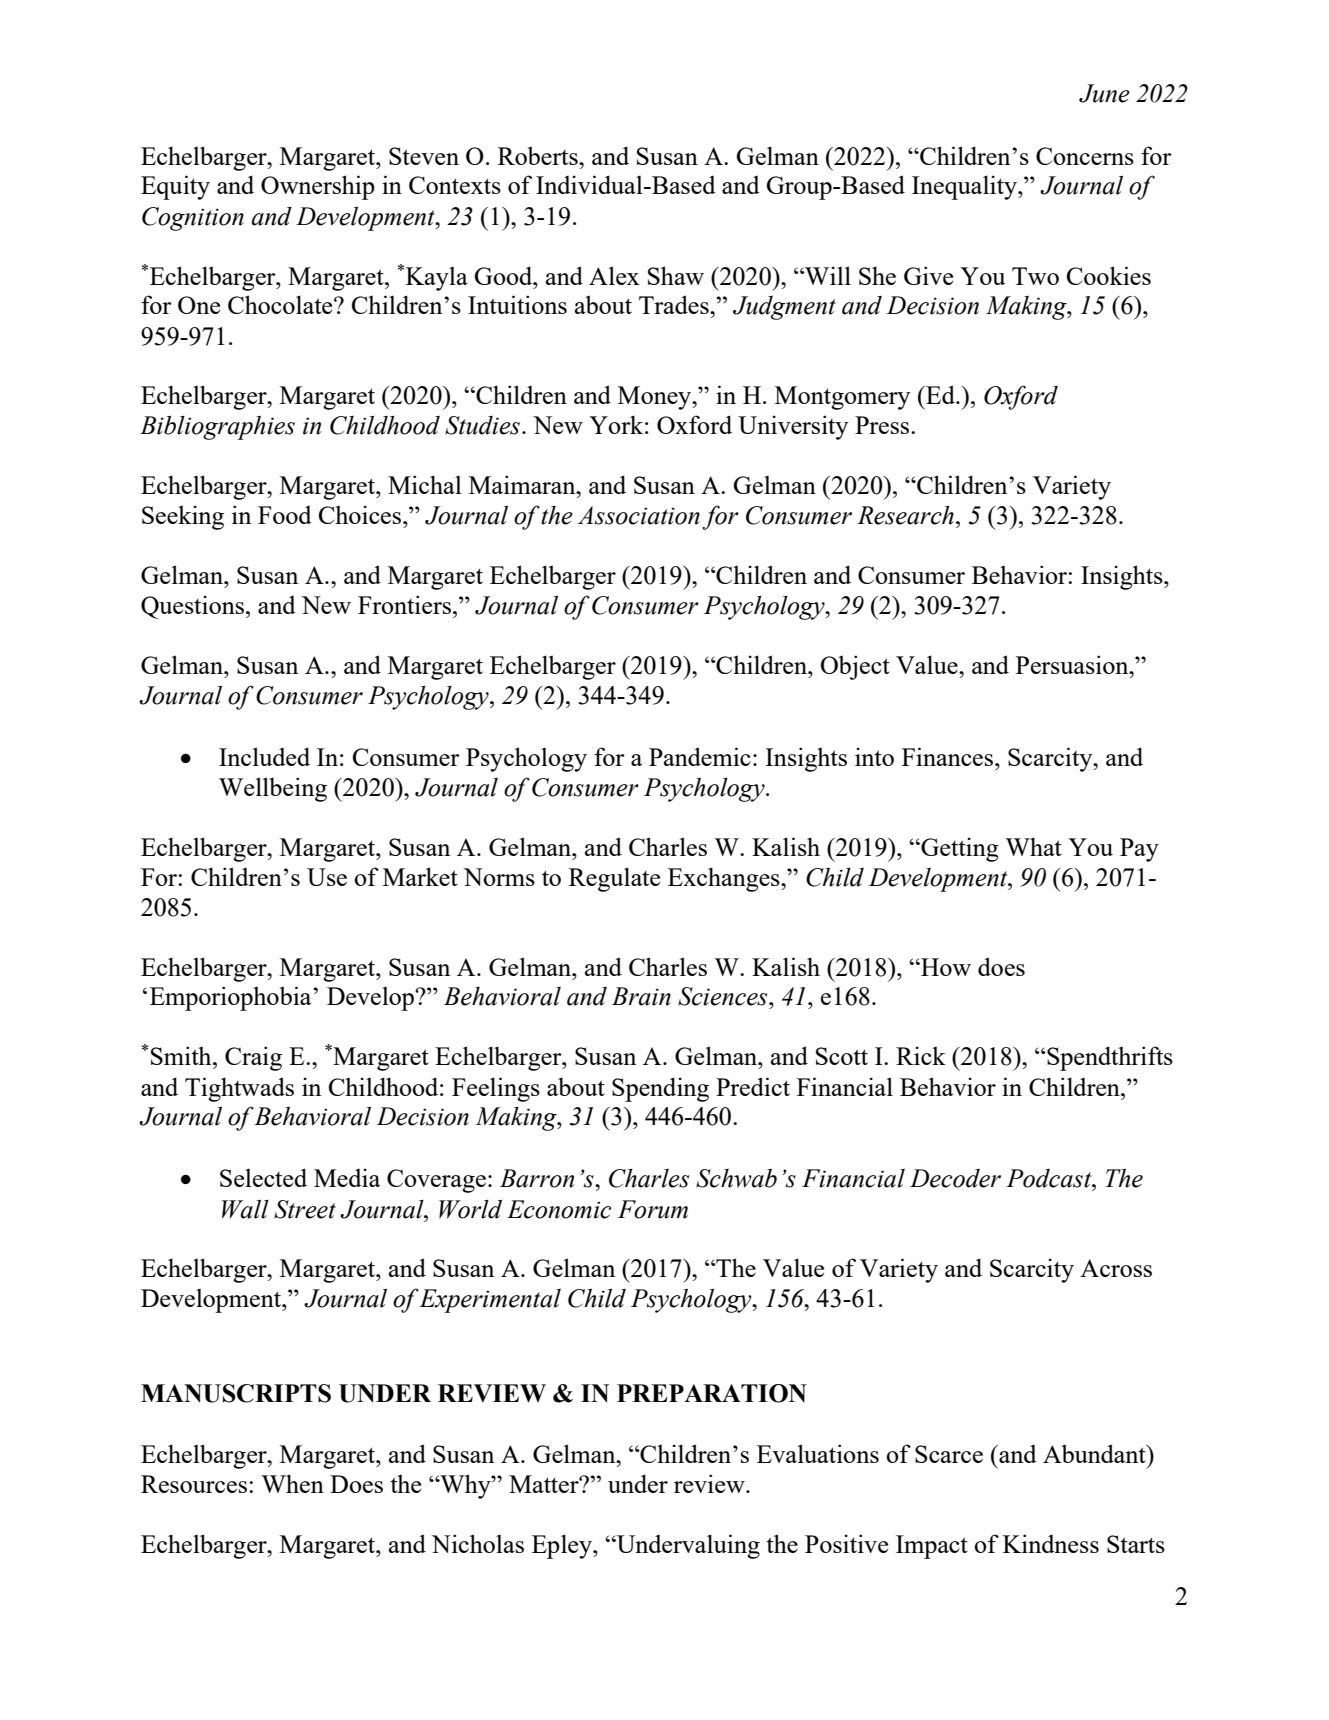  Describe the element at coordinates (955, 1178) in the screenshot. I see `Decoder` at that location.
